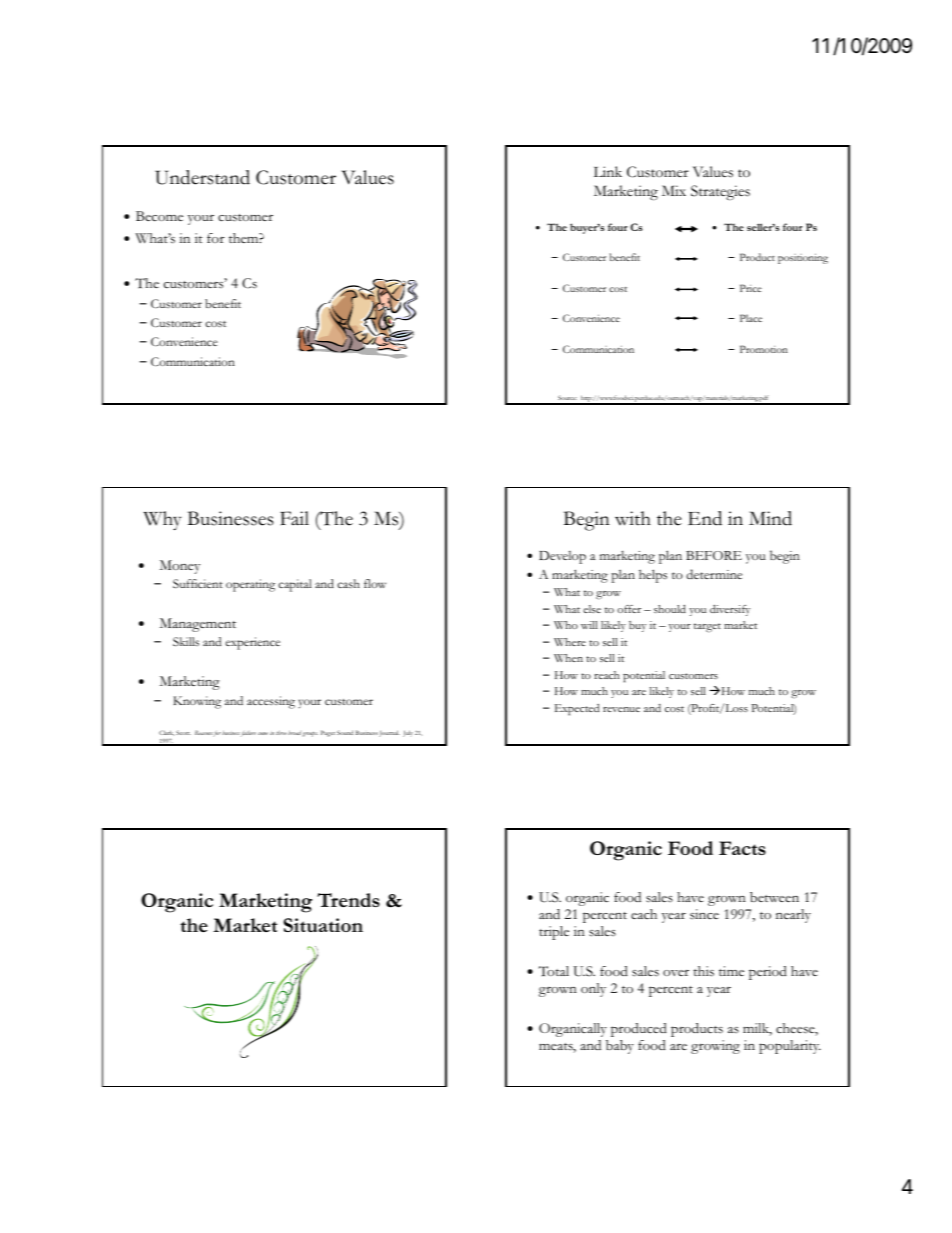  I want to click on Who, so click(566, 625).
